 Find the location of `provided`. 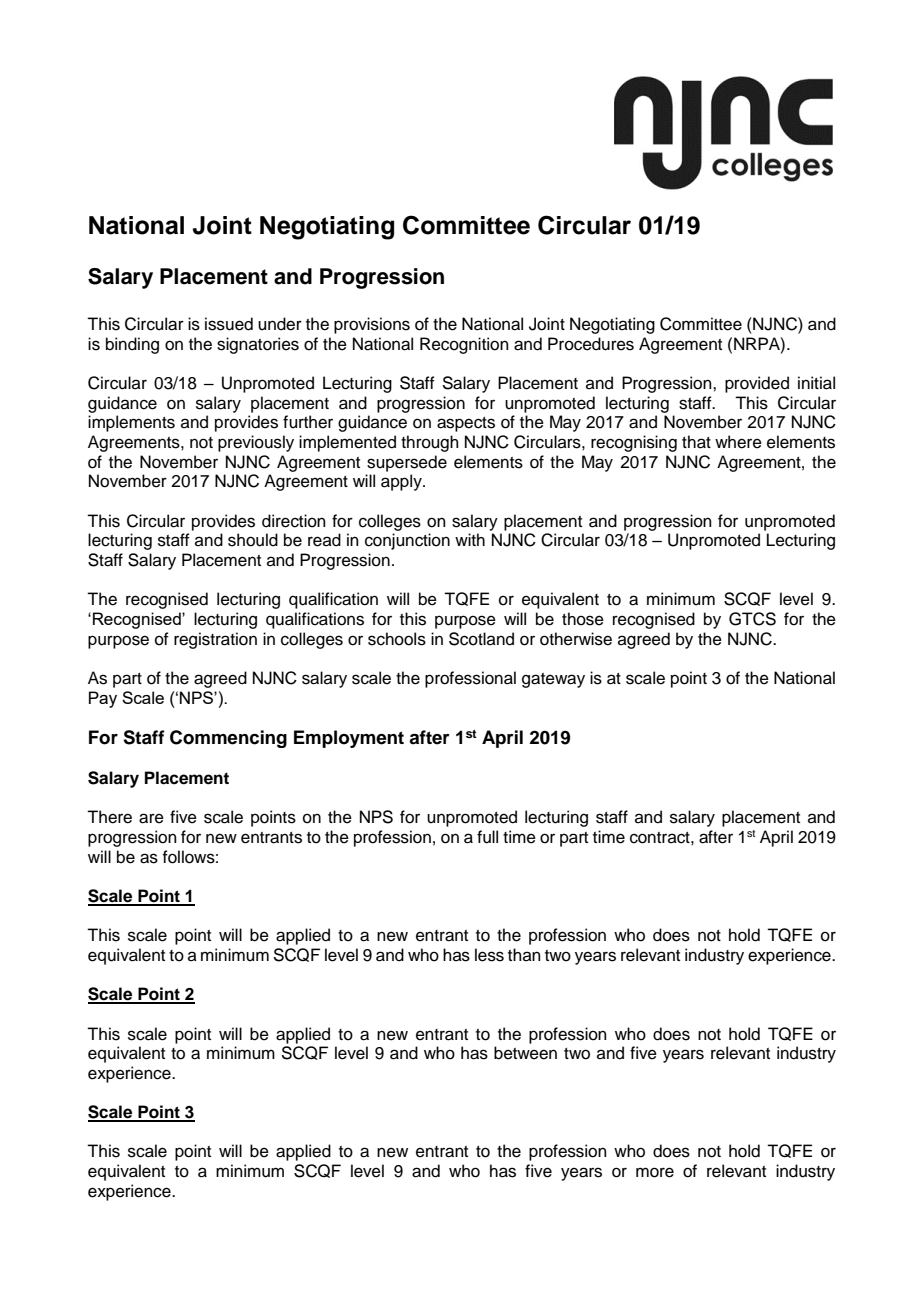

provided is located at coordinates (757, 384).
